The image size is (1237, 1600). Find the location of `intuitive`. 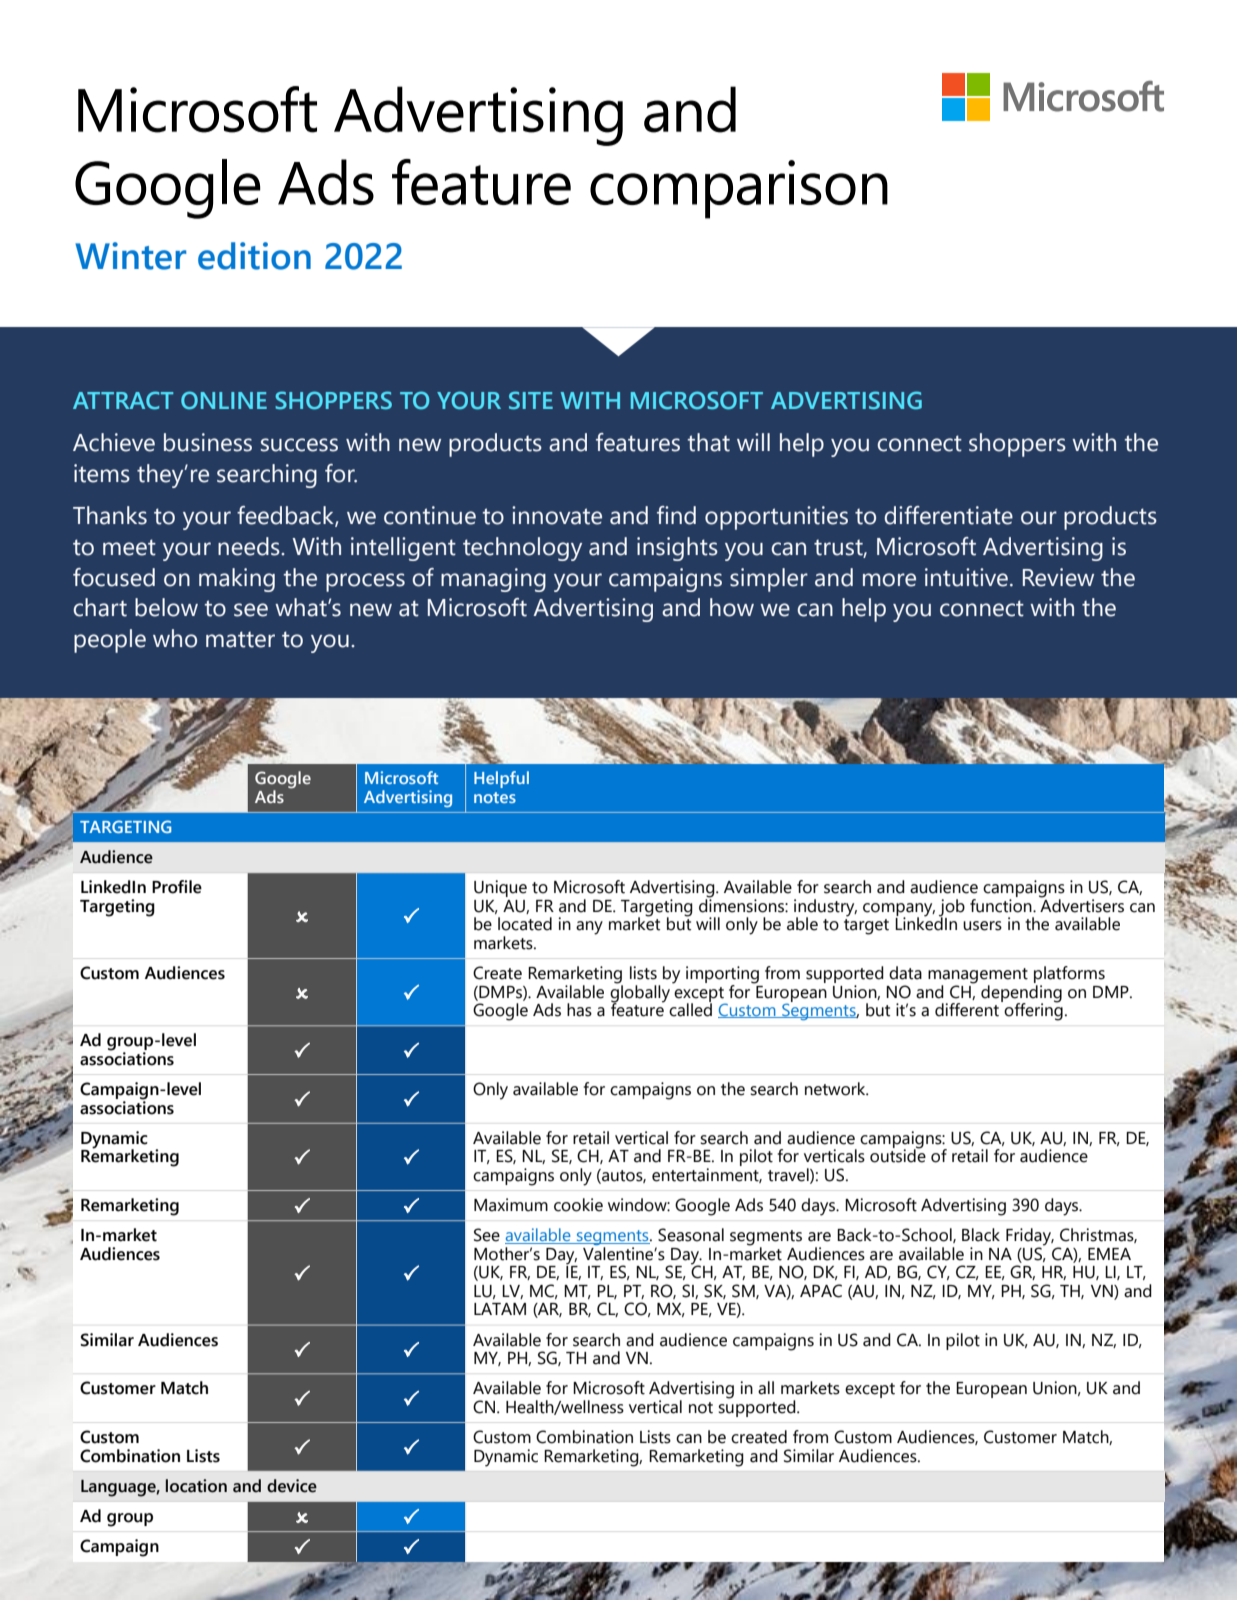

intuitive is located at coordinates (968, 577).
